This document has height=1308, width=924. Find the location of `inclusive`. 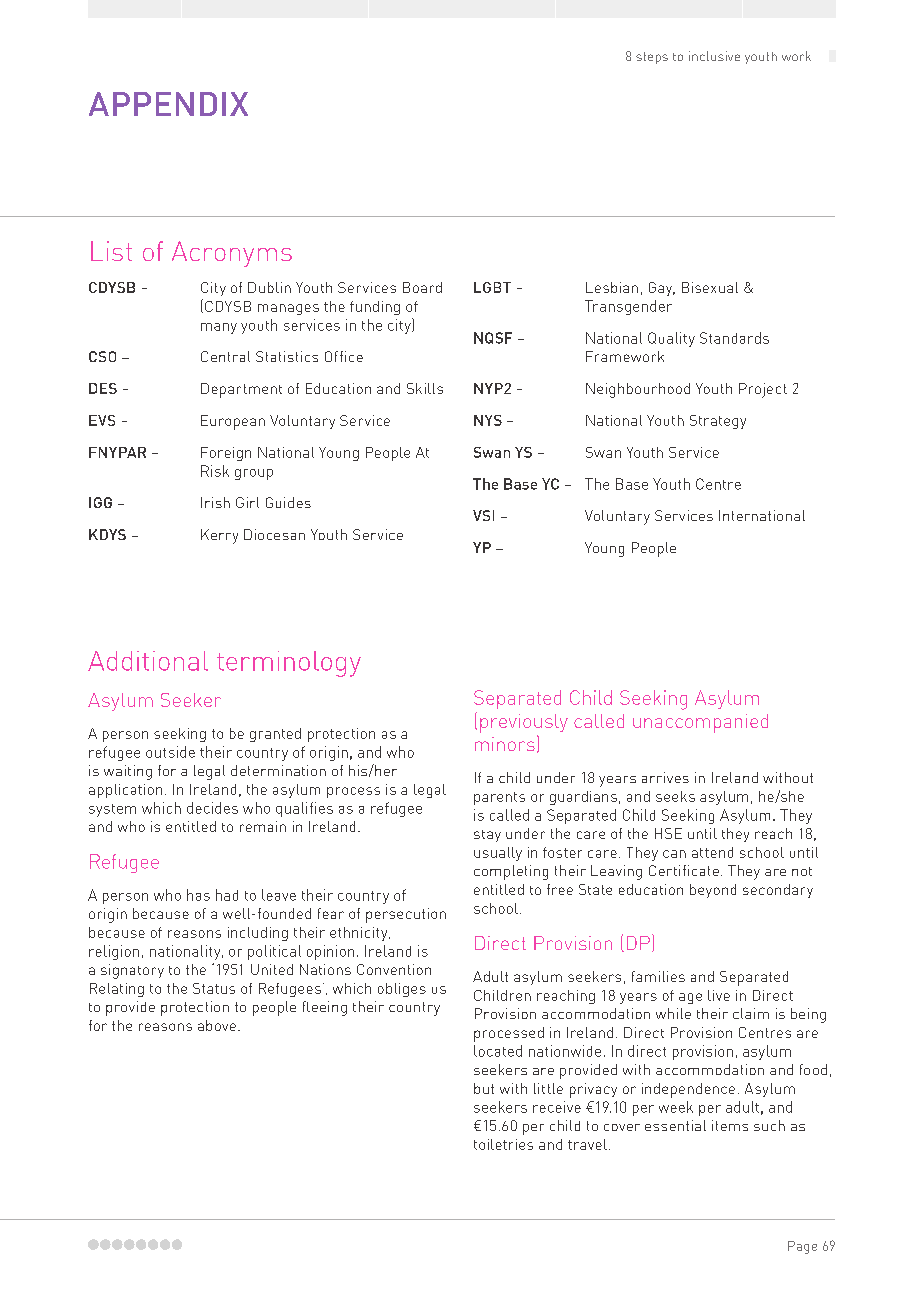

inclusive is located at coordinates (714, 56).
